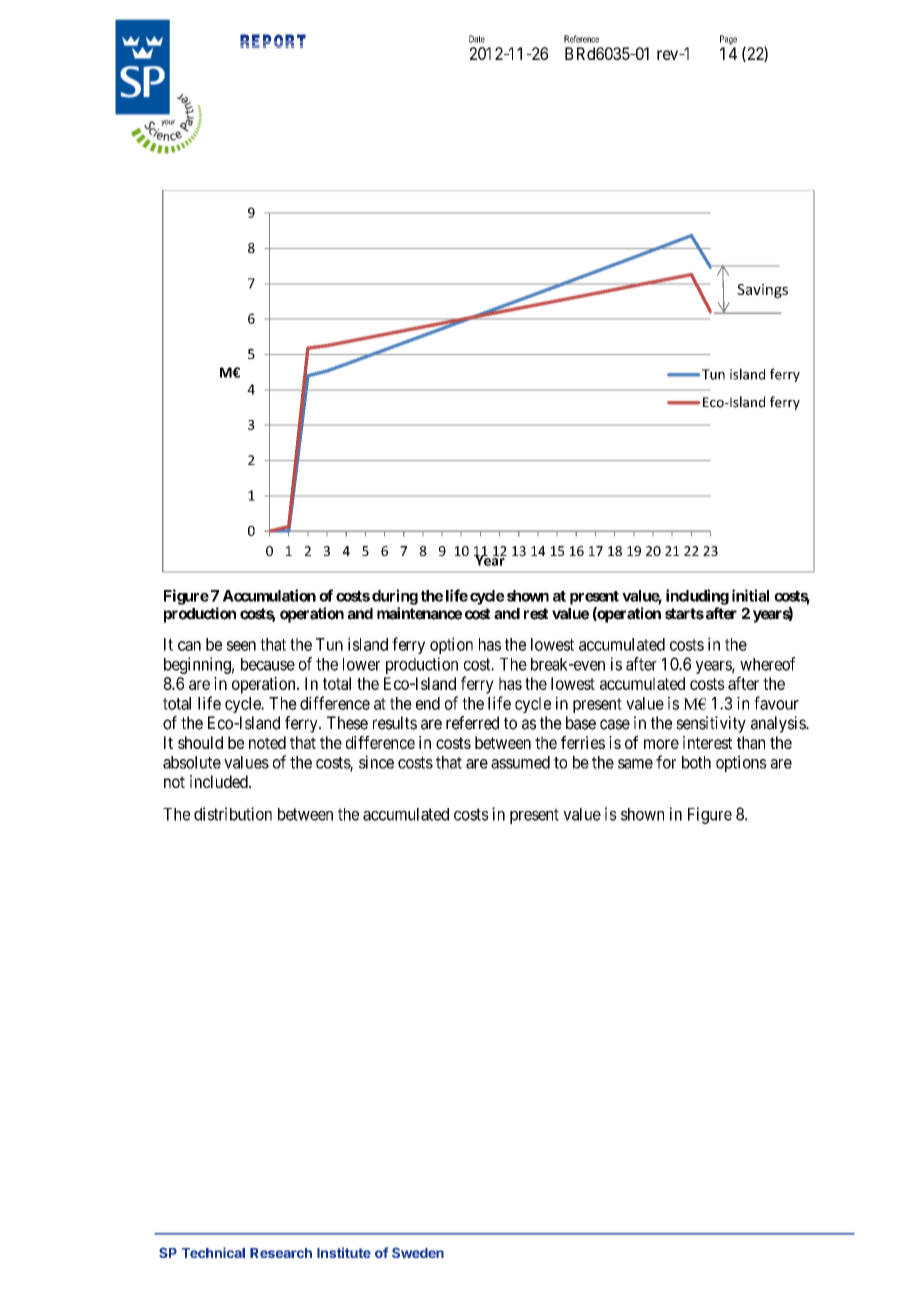  Describe the element at coordinates (395, 597) in the screenshot. I see `during` at that location.
